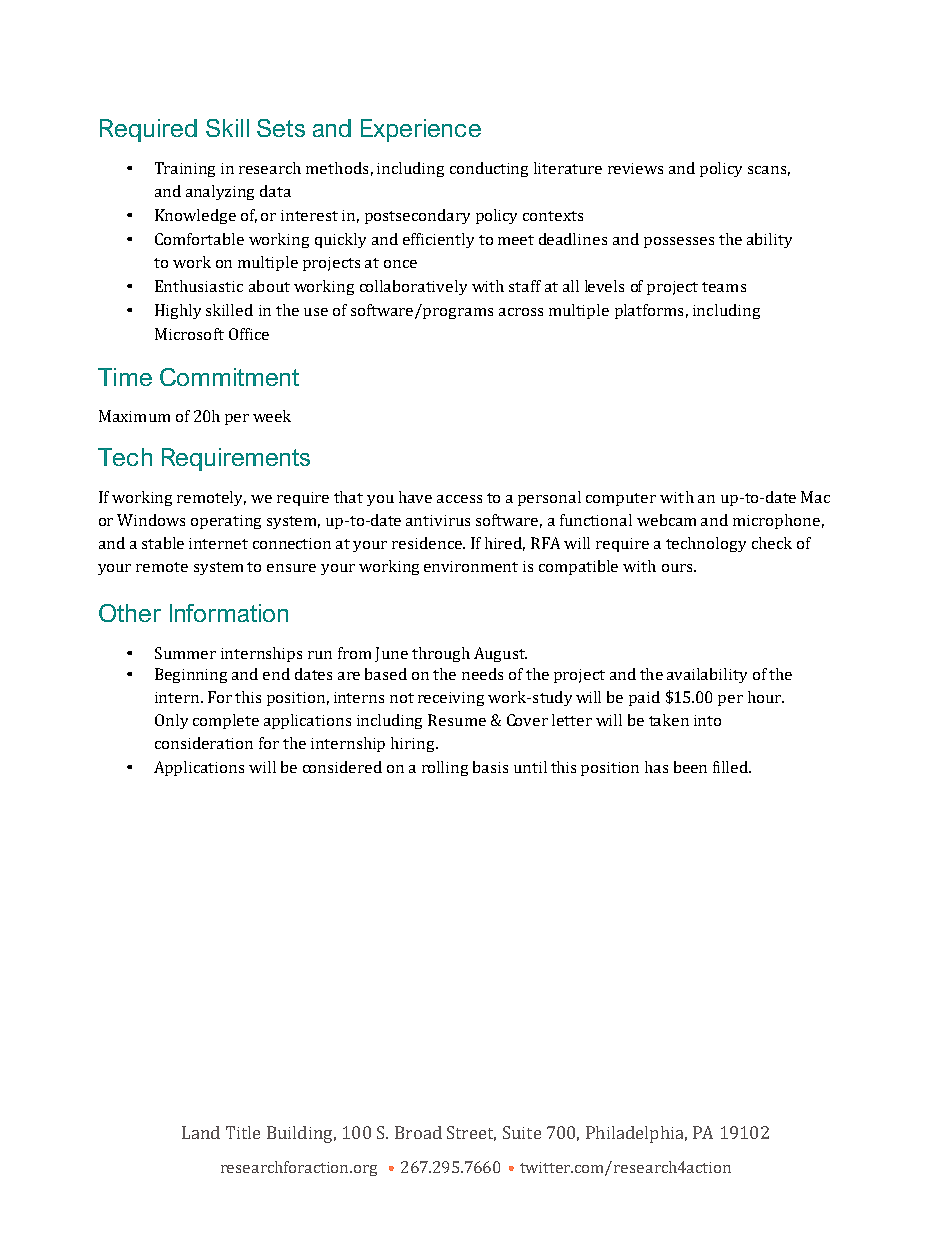 The width and height of the document is (952, 1233). What do you see at coordinates (732, 767) in the document?
I see `filled` at bounding box center [732, 767].
